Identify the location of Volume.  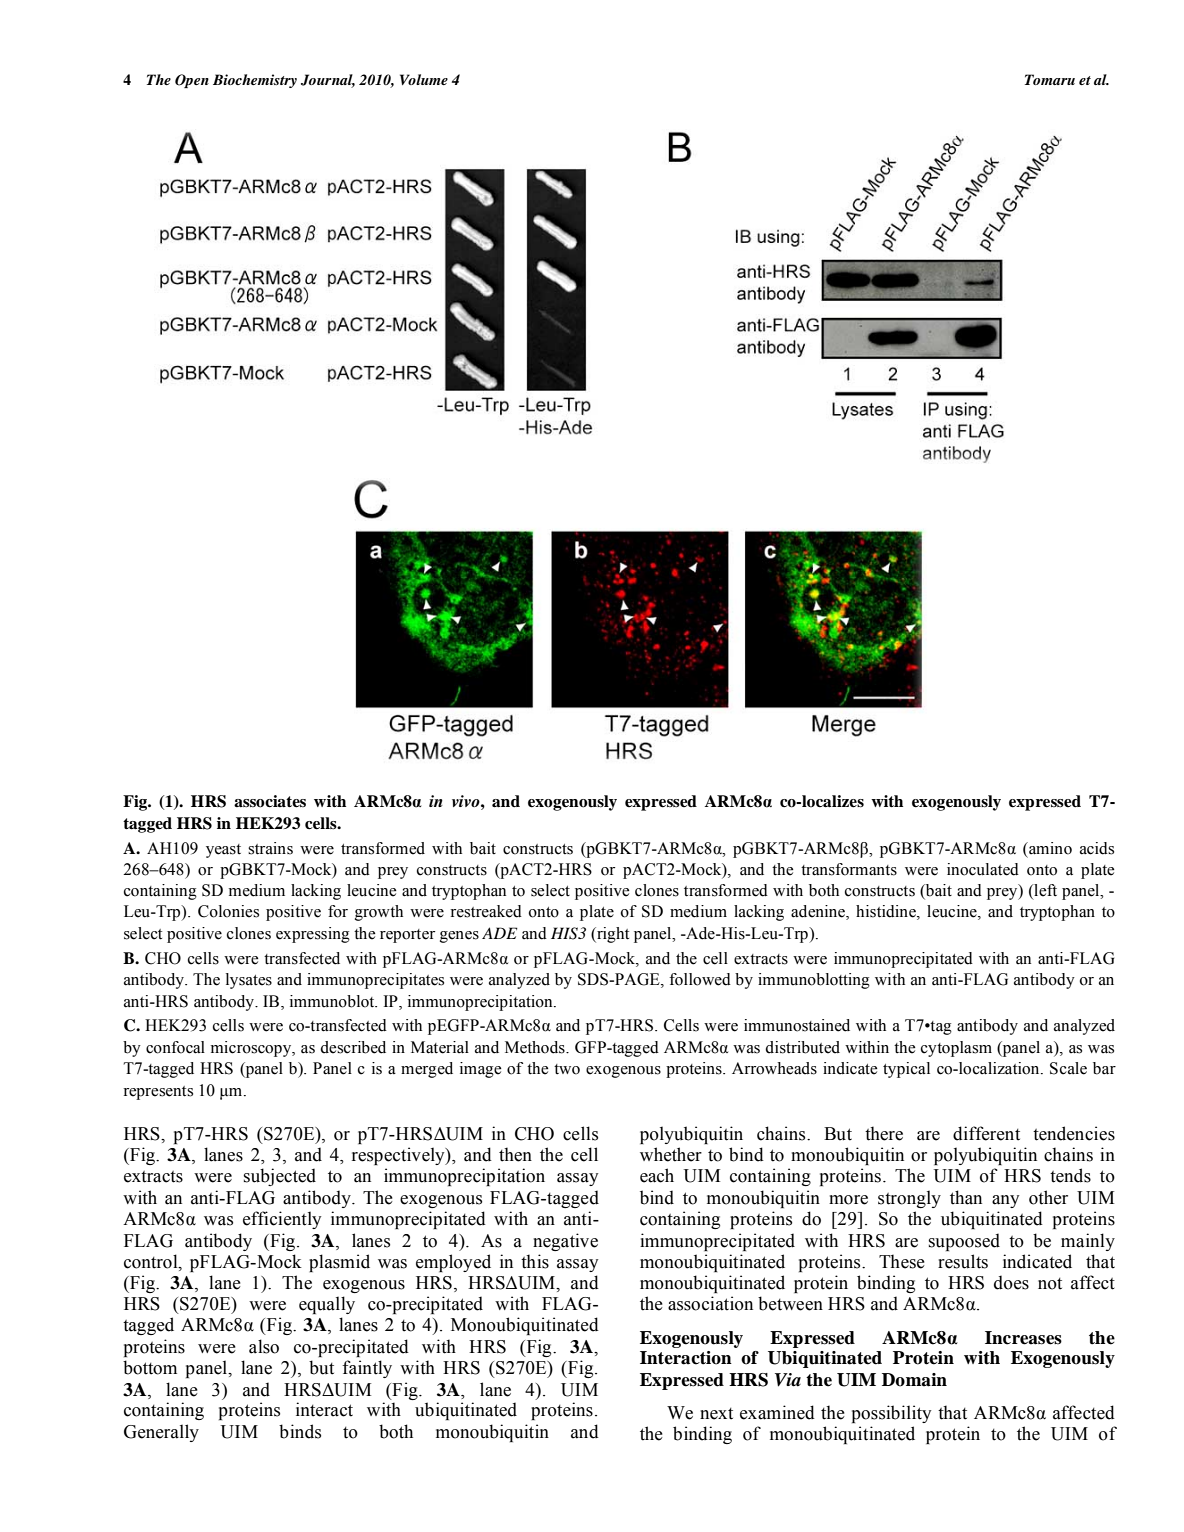
(424, 79).
